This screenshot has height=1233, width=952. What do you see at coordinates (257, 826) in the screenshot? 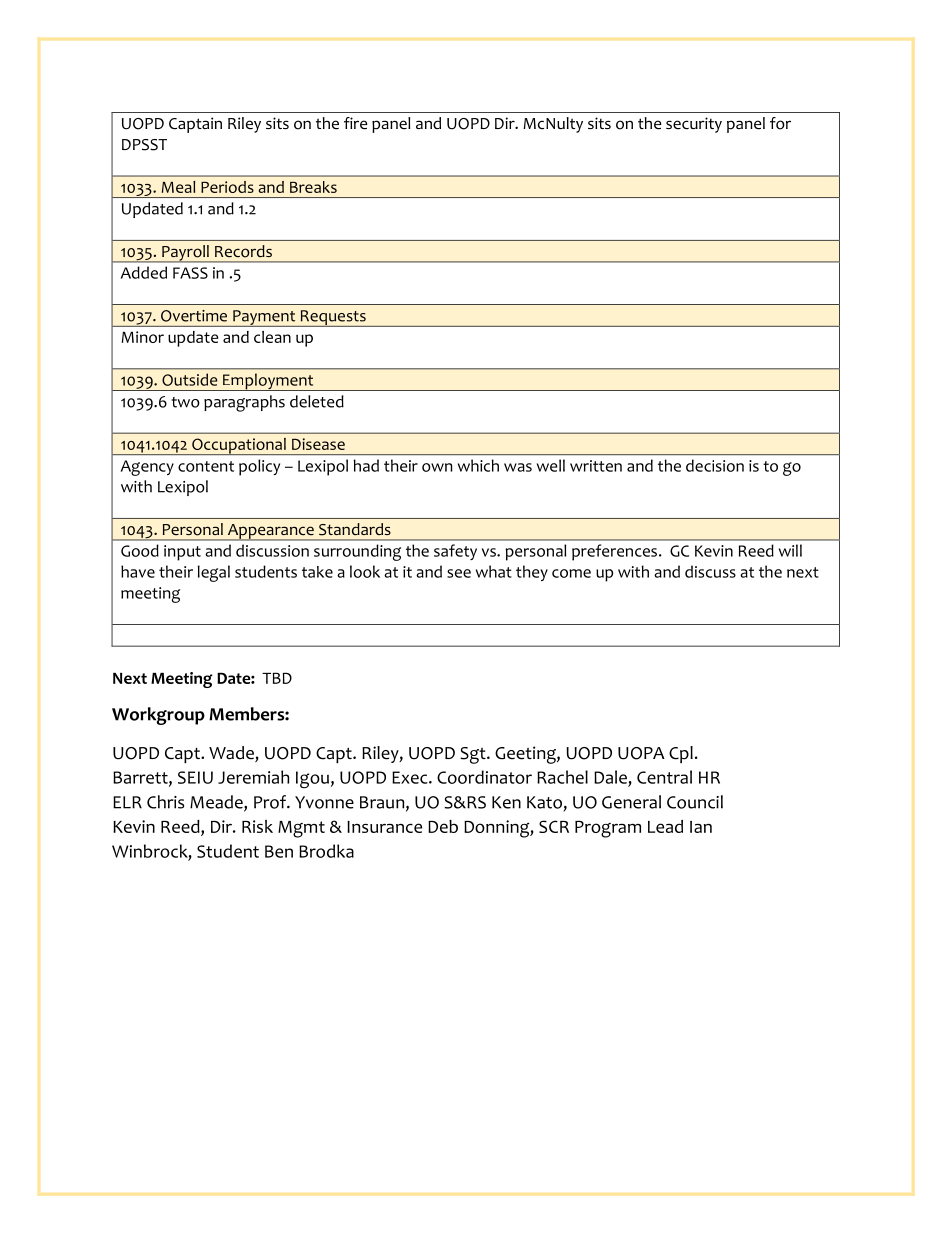
I see `Risk` at bounding box center [257, 826].
